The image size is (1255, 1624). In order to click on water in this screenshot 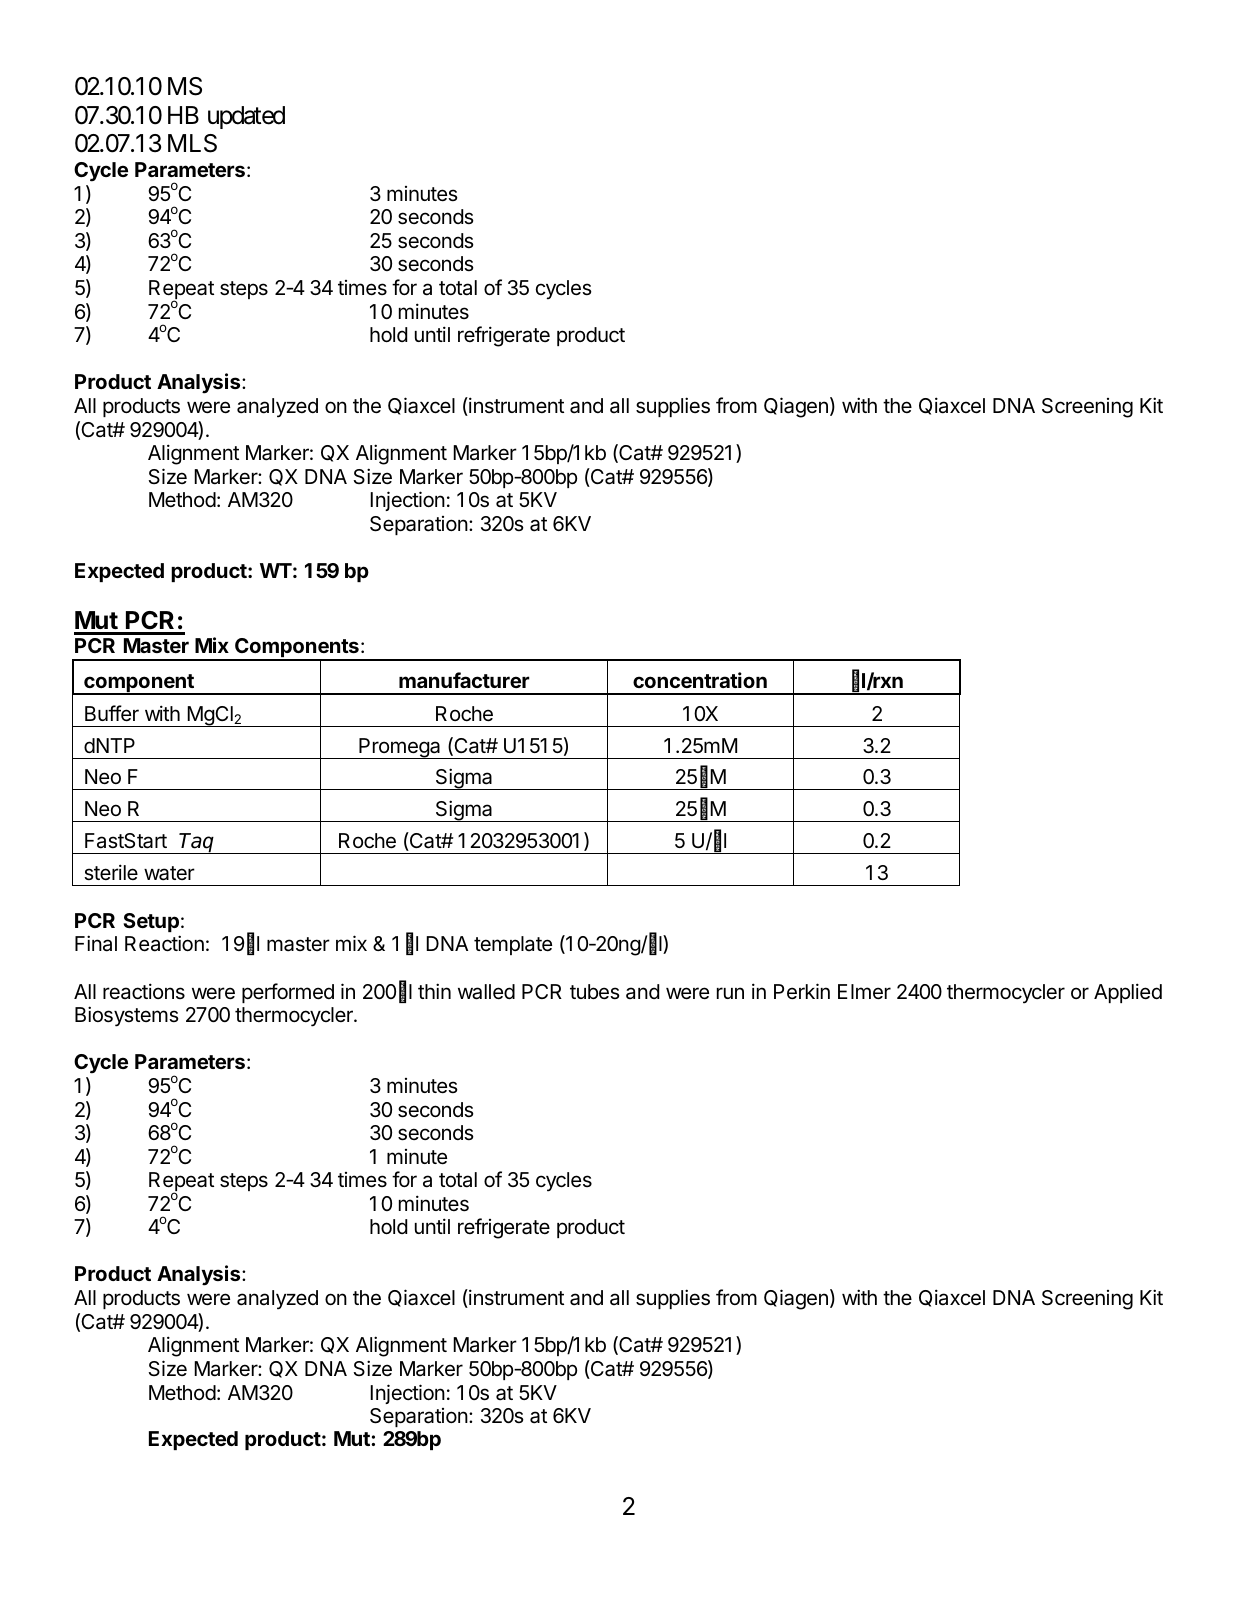, I will do `click(169, 873)`.
